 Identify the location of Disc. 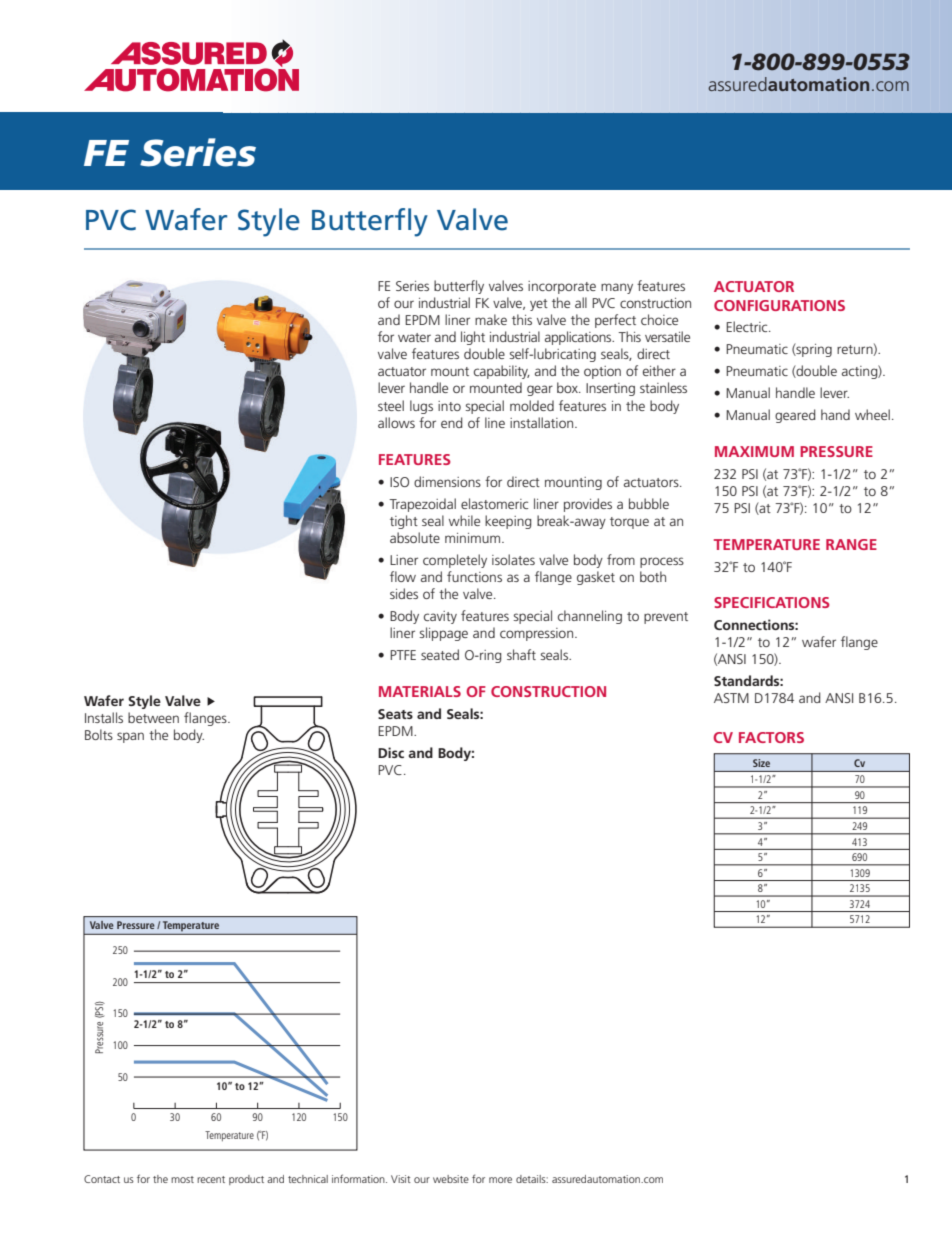
(391, 752).
